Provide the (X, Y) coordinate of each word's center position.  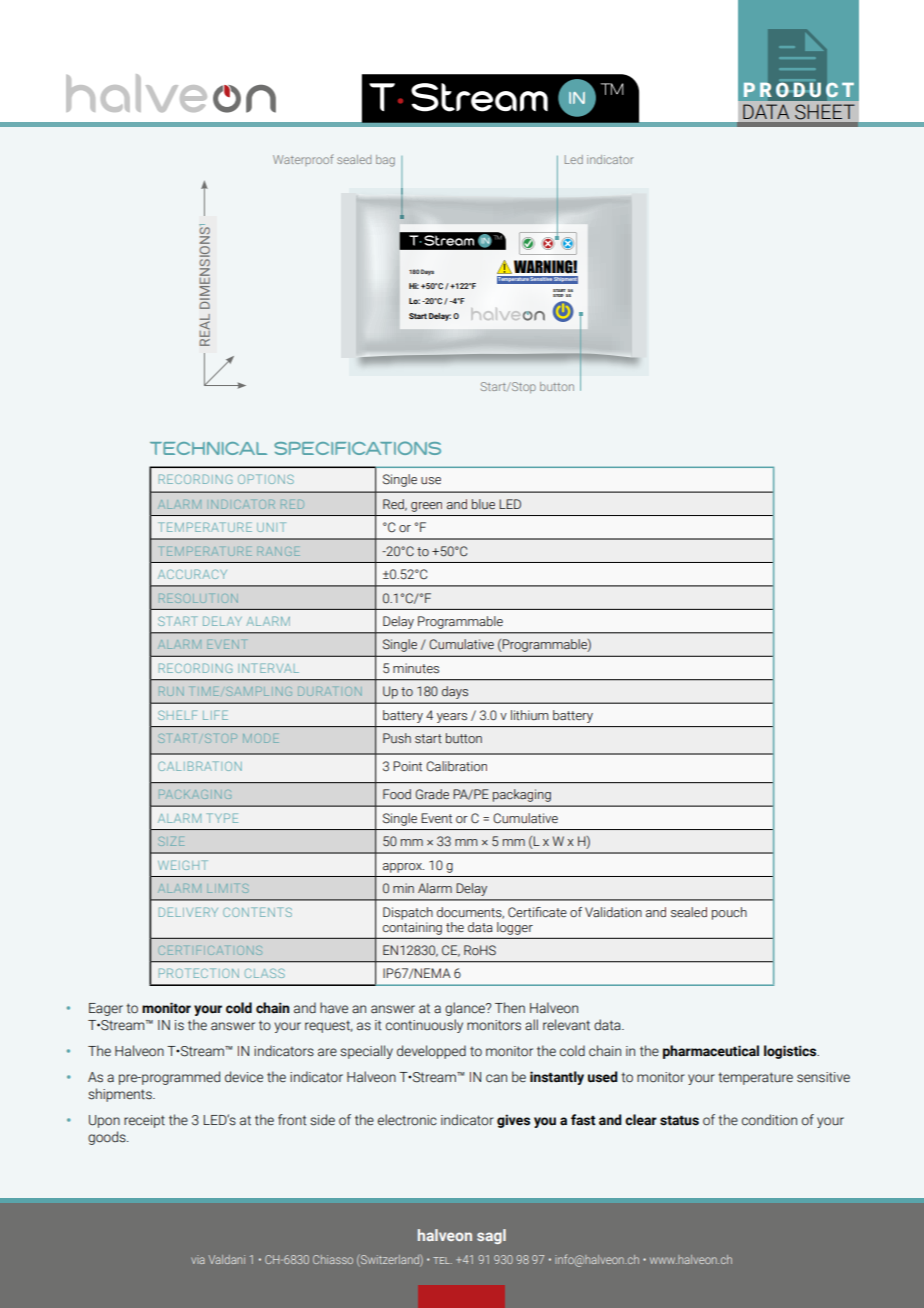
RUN (171, 691)
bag (385, 161)
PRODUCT (799, 90)
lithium (530, 715)
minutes (416, 668)
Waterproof (303, 160)
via (198, 1259)
